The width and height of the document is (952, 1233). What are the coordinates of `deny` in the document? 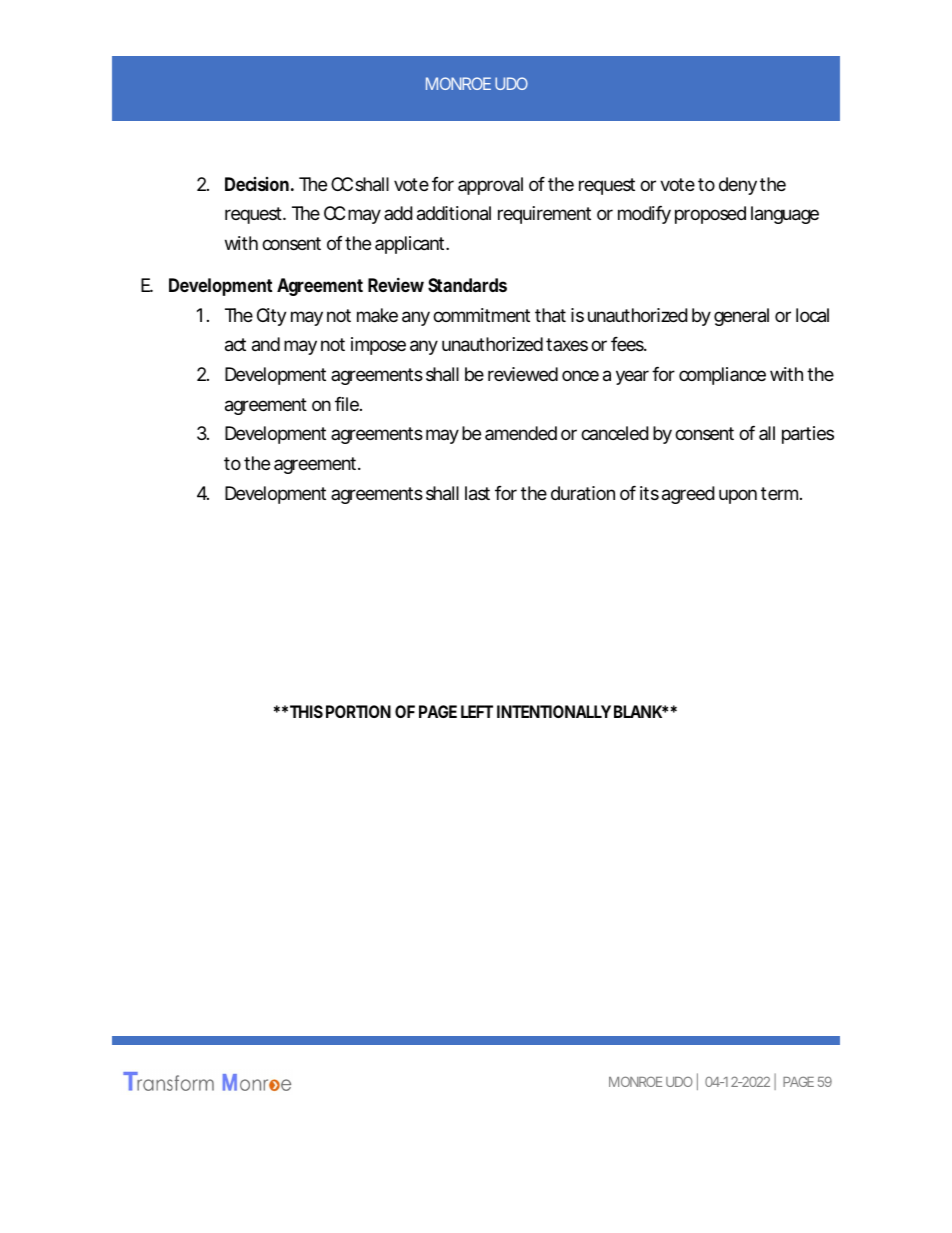 It's located at (738, 186).
